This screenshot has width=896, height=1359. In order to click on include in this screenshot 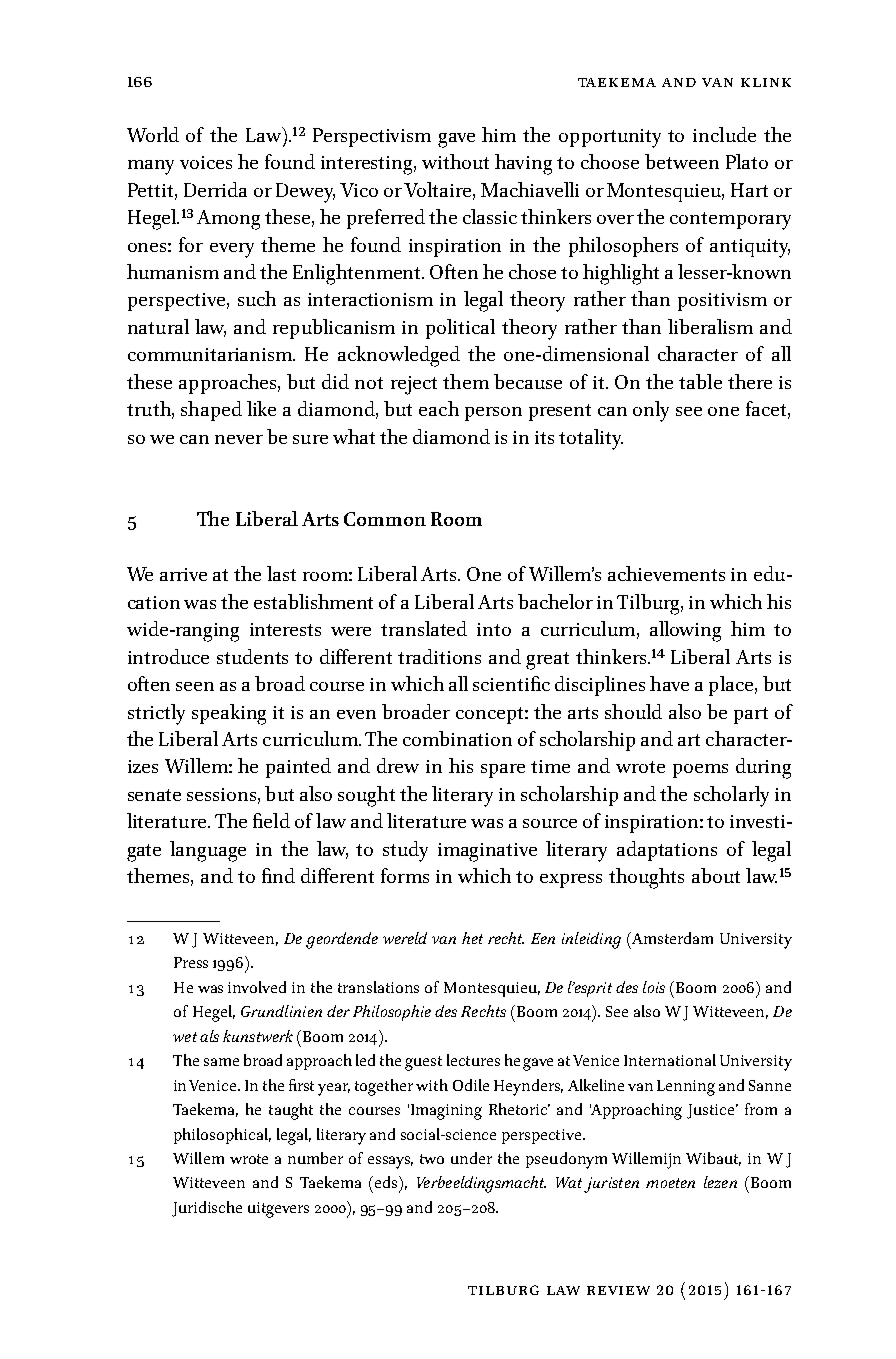, I will do `click(724, 134)`.
